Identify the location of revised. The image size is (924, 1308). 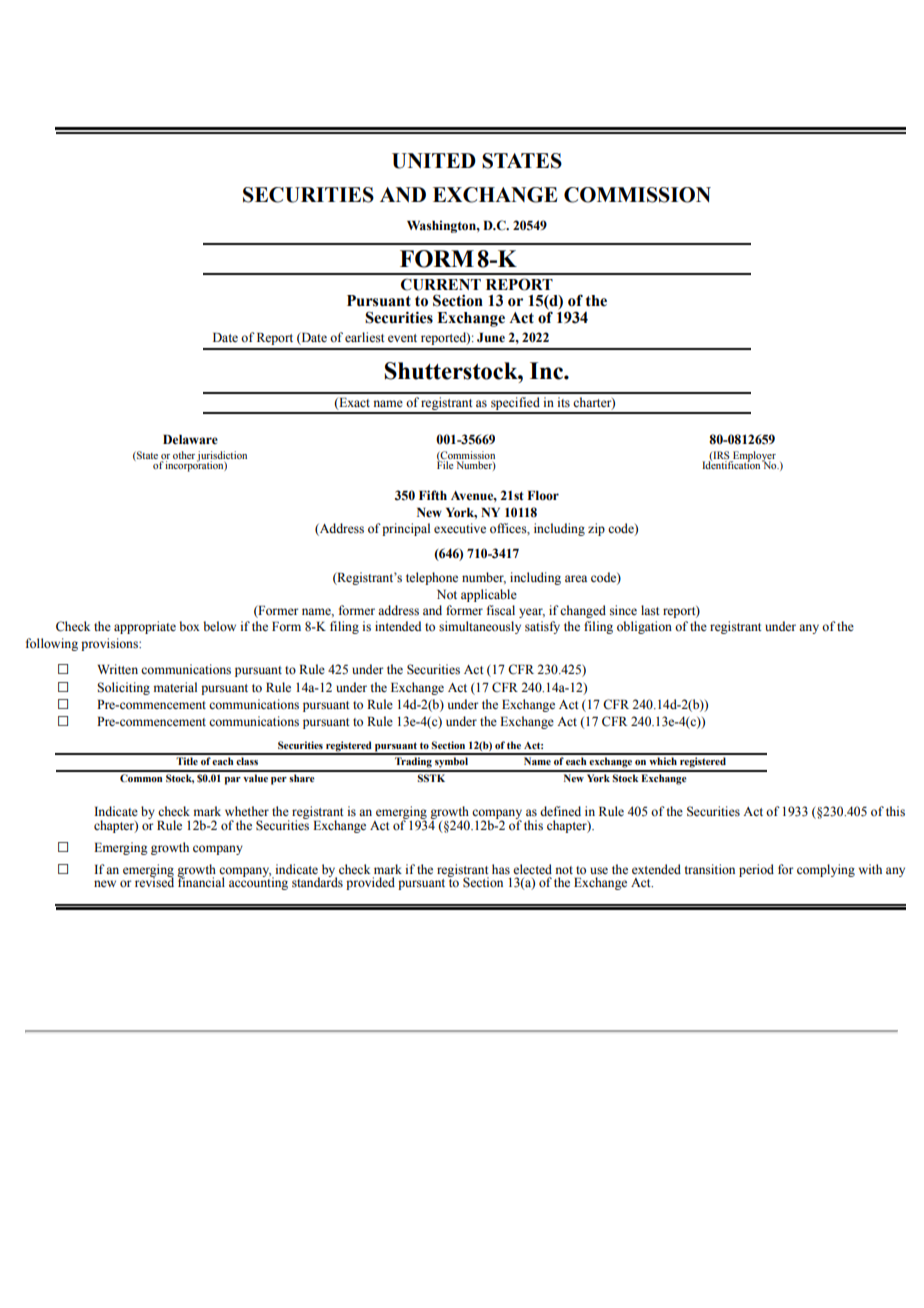
(154, 881).
